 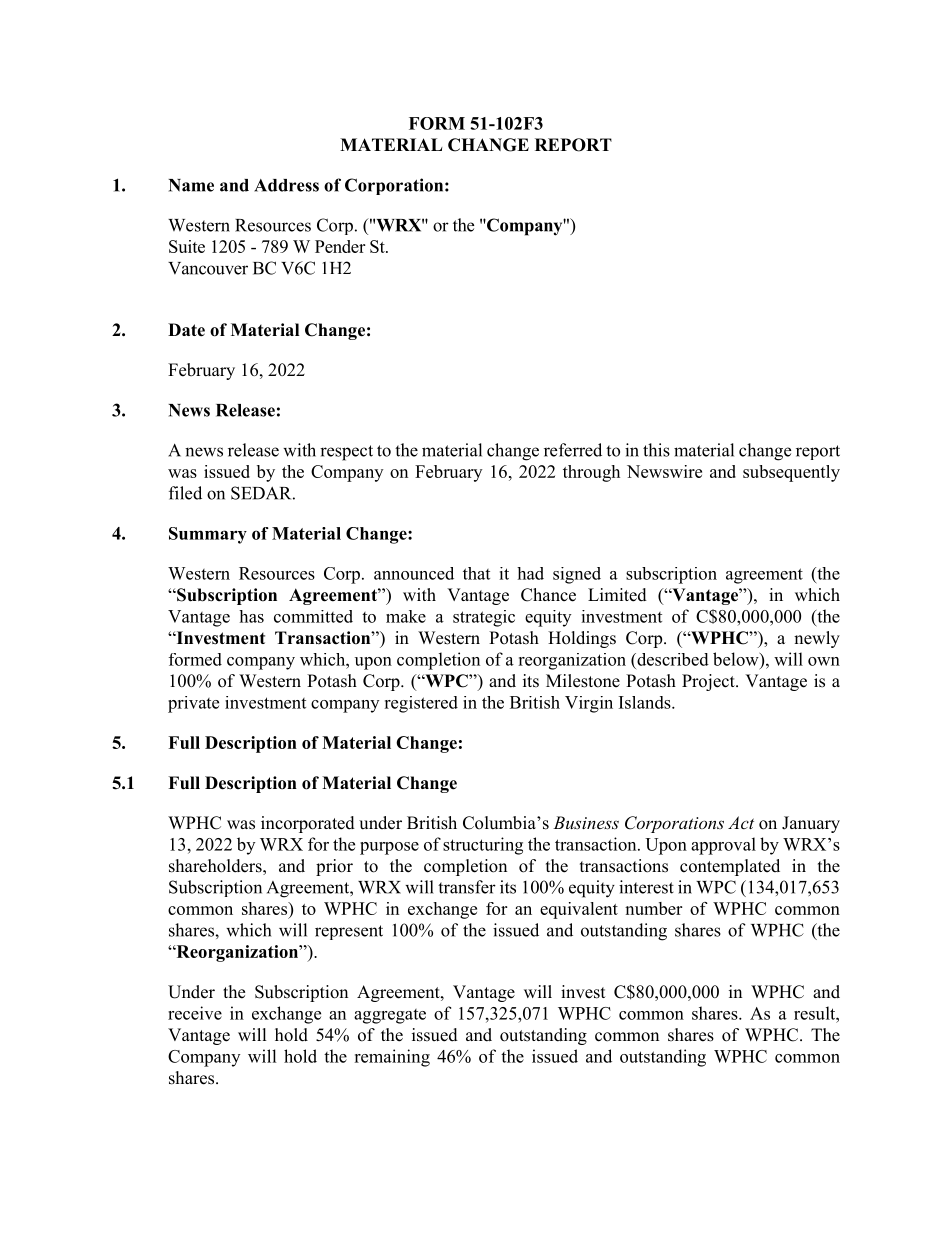 I want to click on strategic, so click(x=484, y=618).
